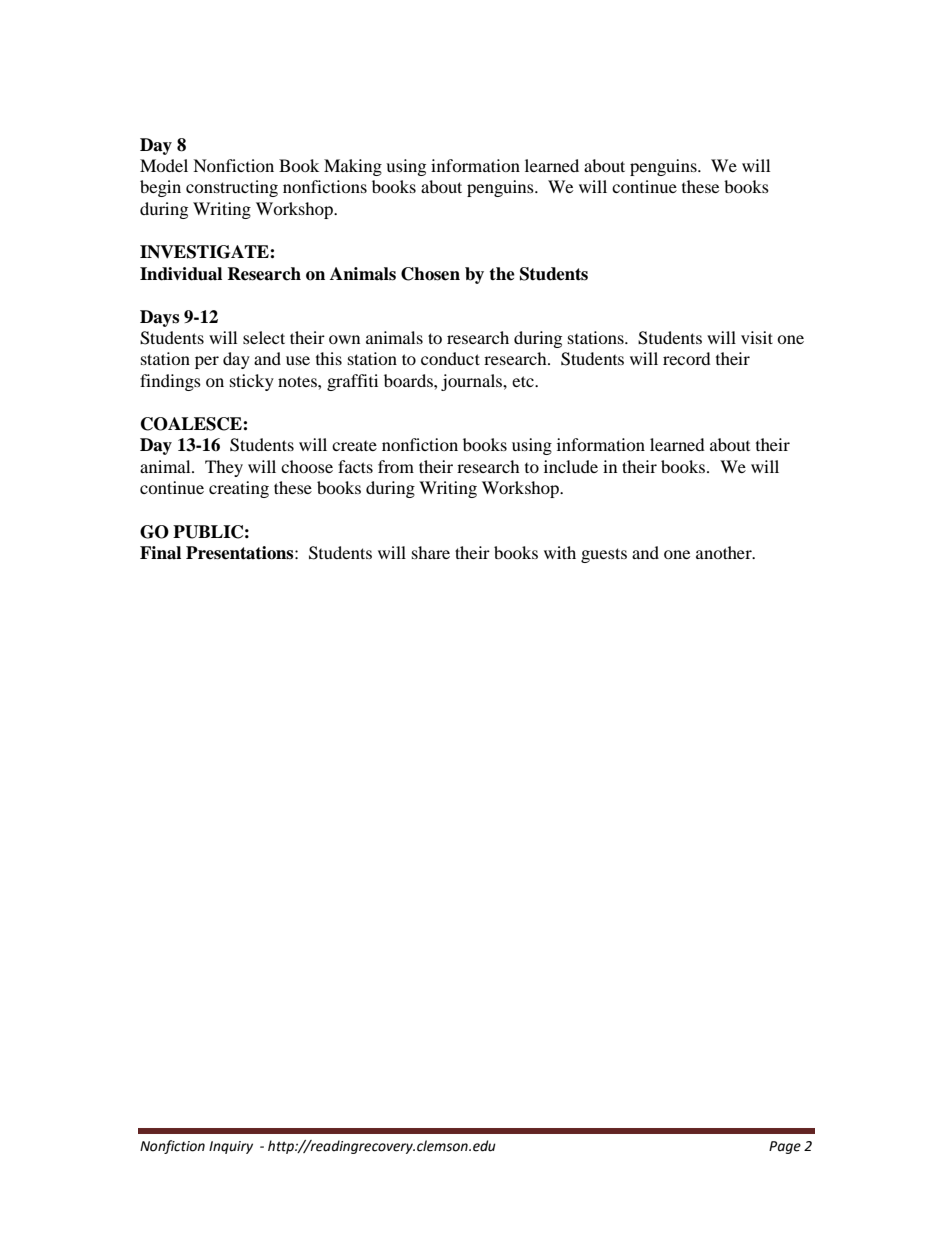 The image size is (952, 1233). Describe the element at coordinates (192, 424) in the screenshot. I see `COALESCE` at that location.
